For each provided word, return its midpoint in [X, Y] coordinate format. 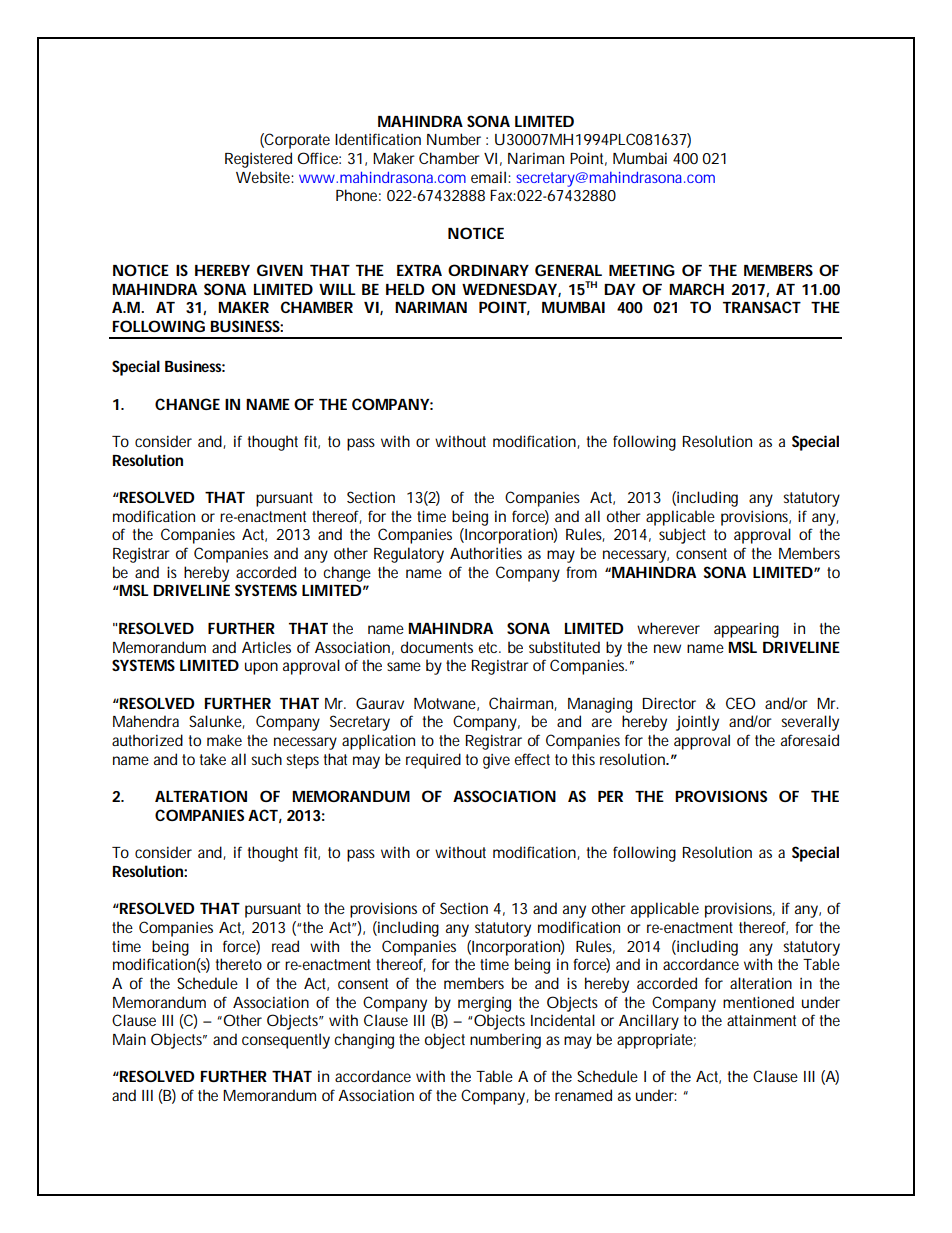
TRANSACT [762, 307]
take [213, 759]
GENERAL [568, 270]
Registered [258, 160]
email [488, 177]
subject [682, 536]
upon [261, 668]
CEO [740, 703]
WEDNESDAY [509, 289]
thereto [239, 964]
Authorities [486, 553]
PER [610, 796]
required [433, 761]
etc [489, 647]
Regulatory [409, 555]
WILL [337, 289]
